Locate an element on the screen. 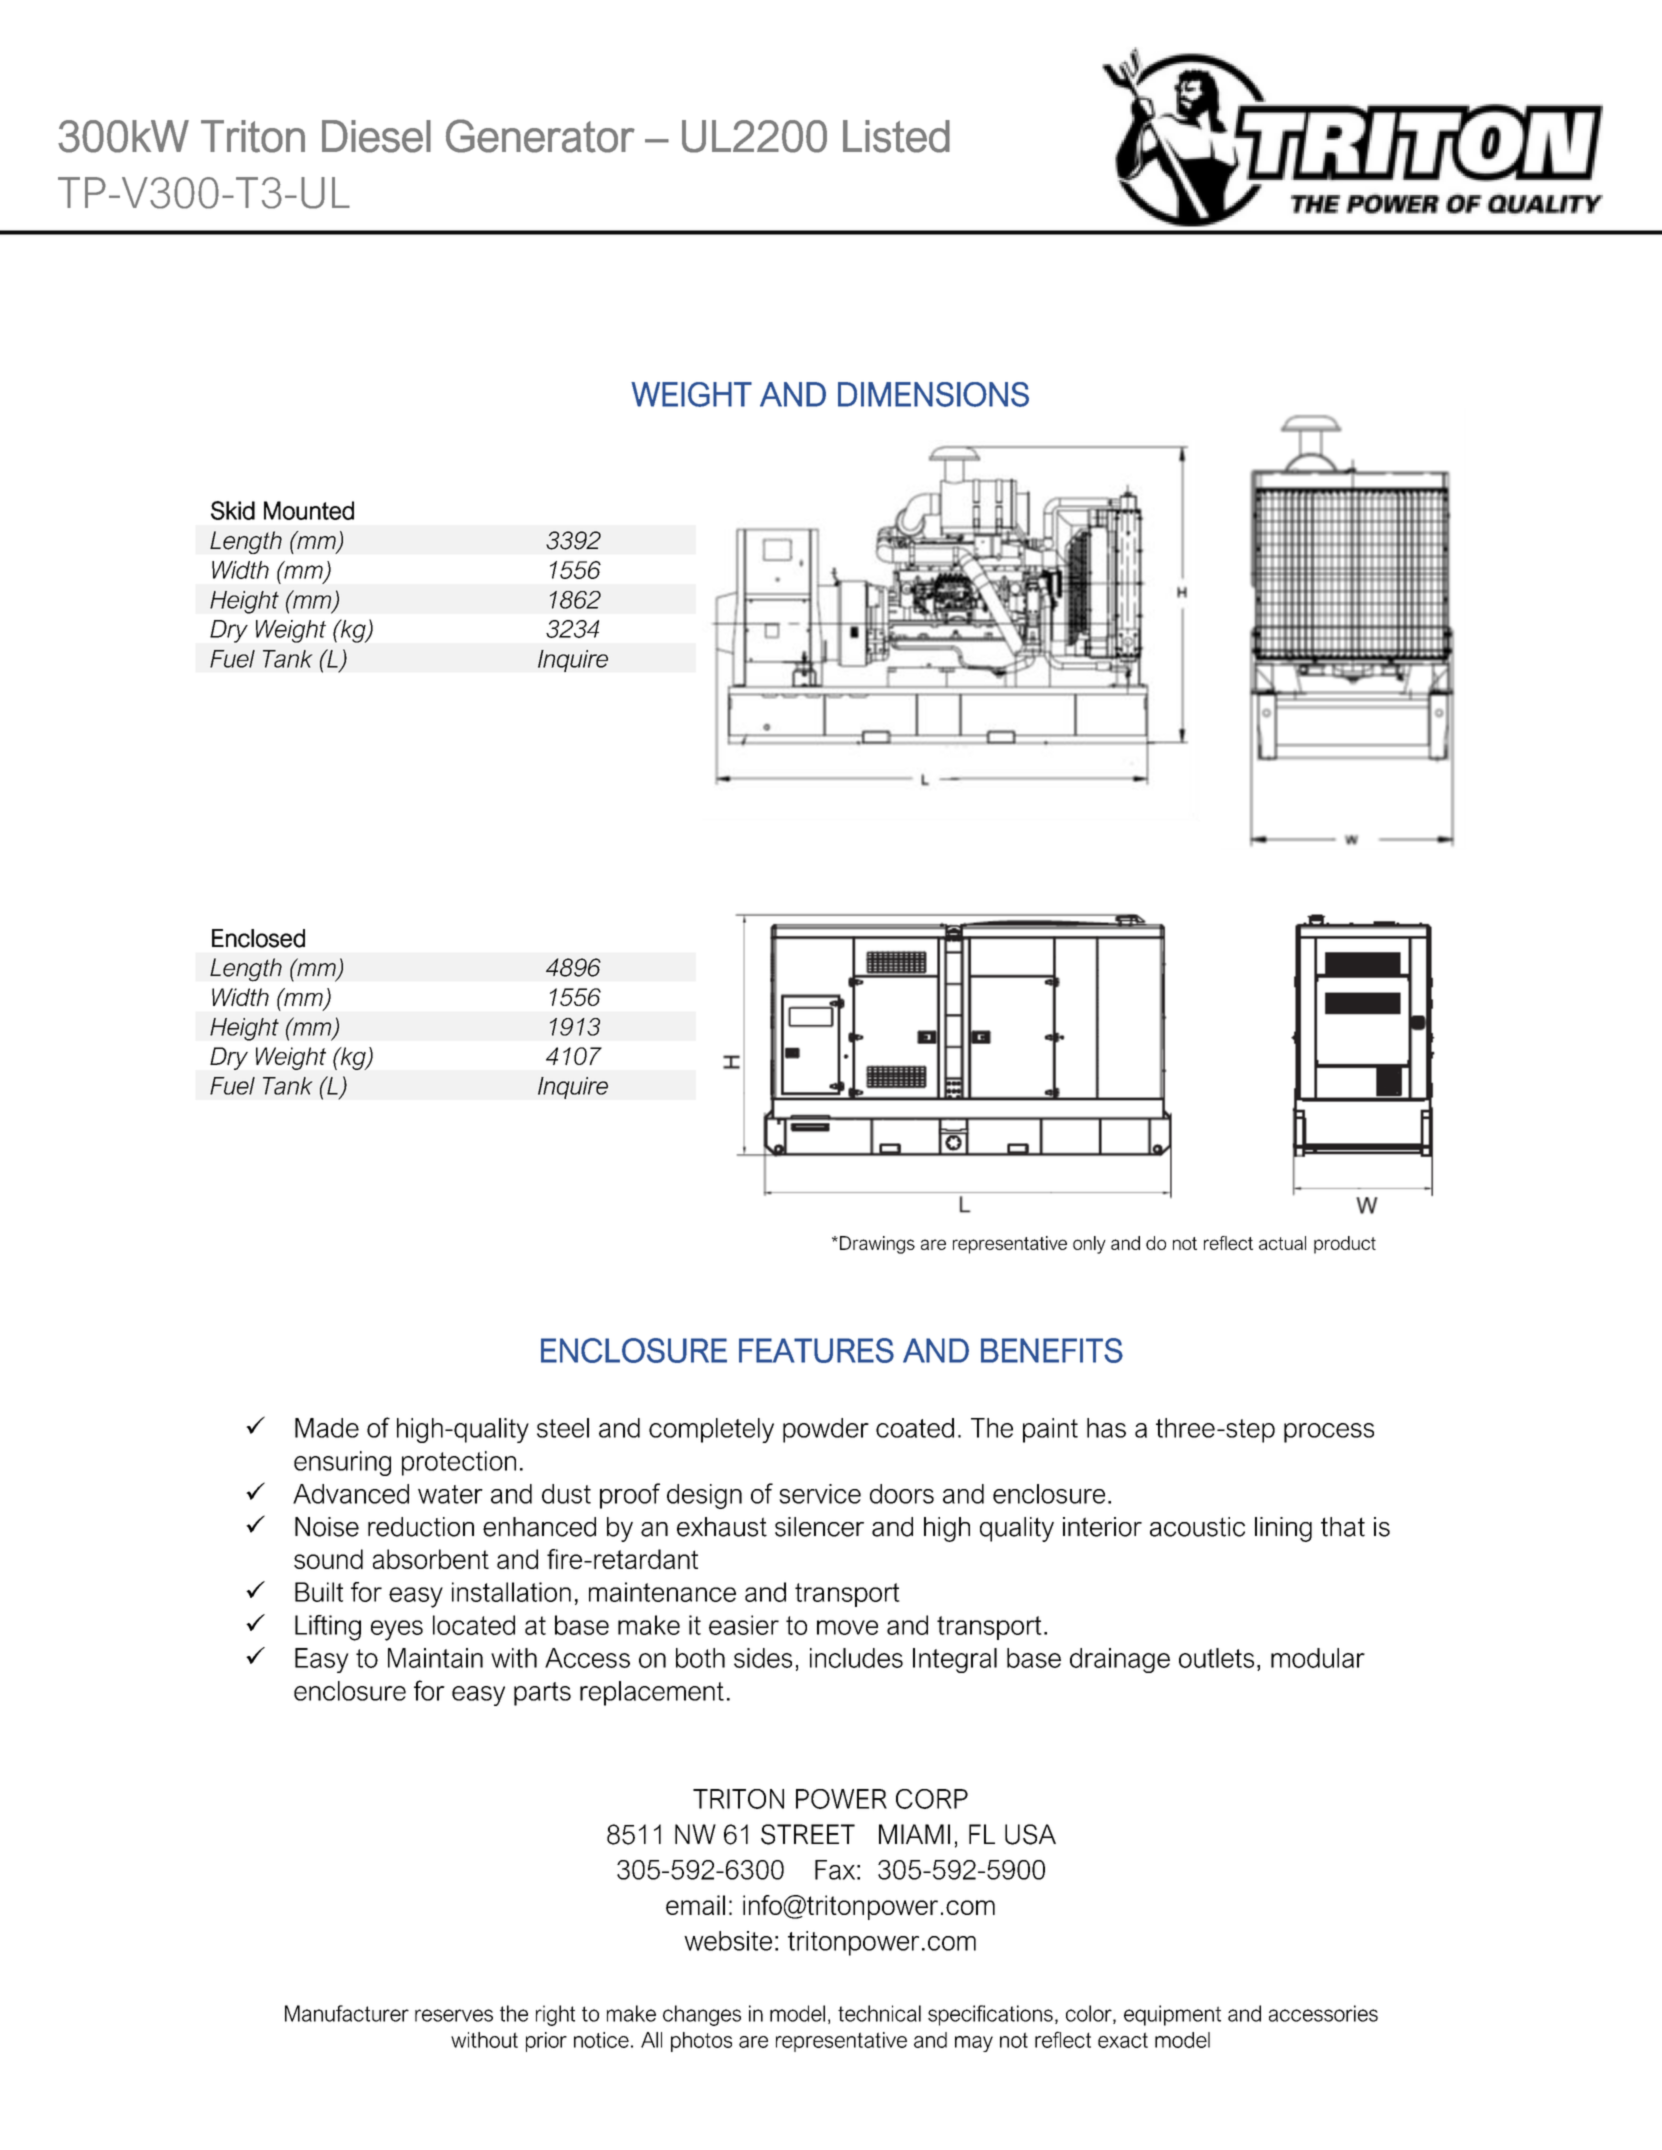 The image size is (1662, 2150). equipment is located at coordinates (1172, 2015).
